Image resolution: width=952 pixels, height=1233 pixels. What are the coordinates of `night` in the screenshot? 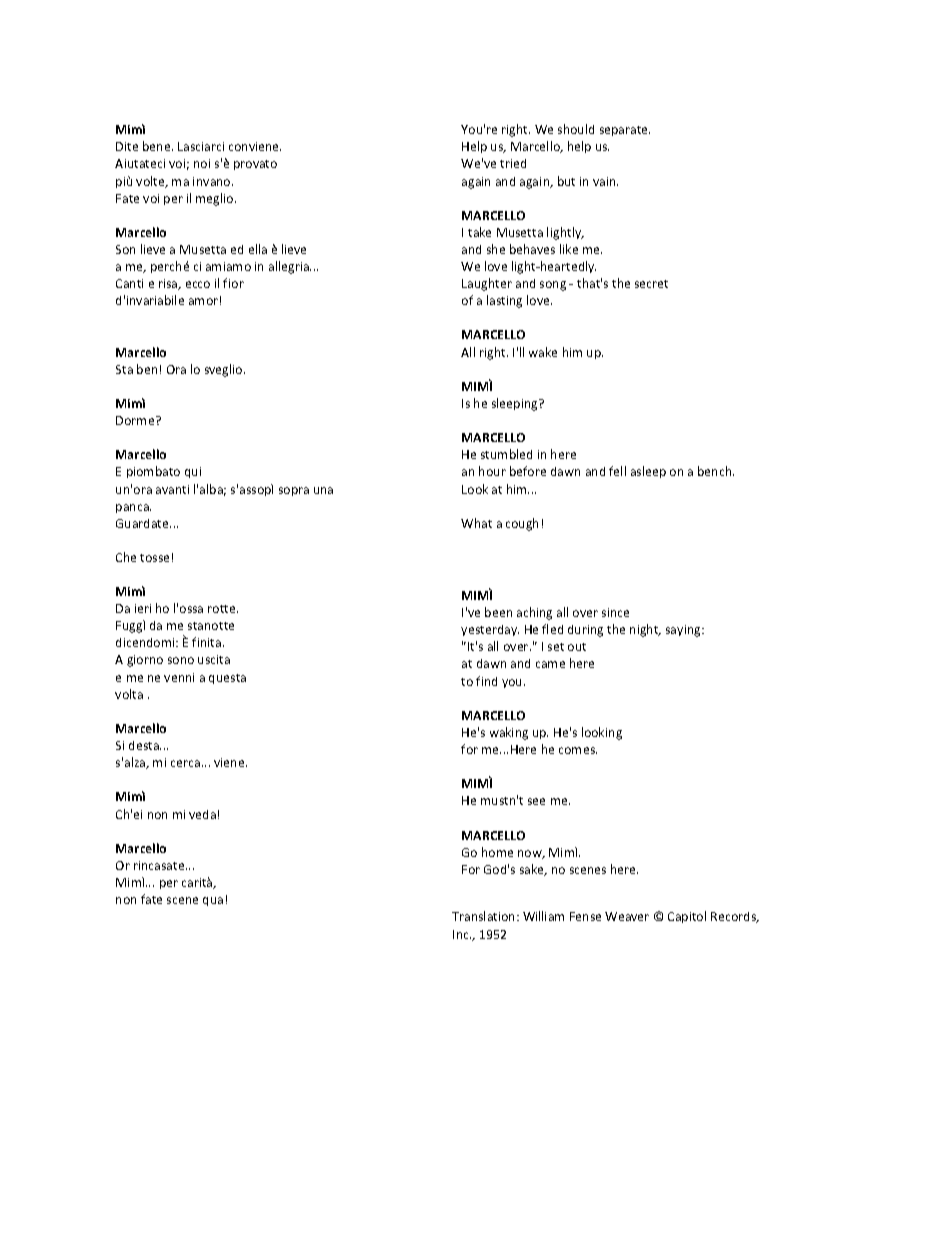 It's located at (645, 630).
